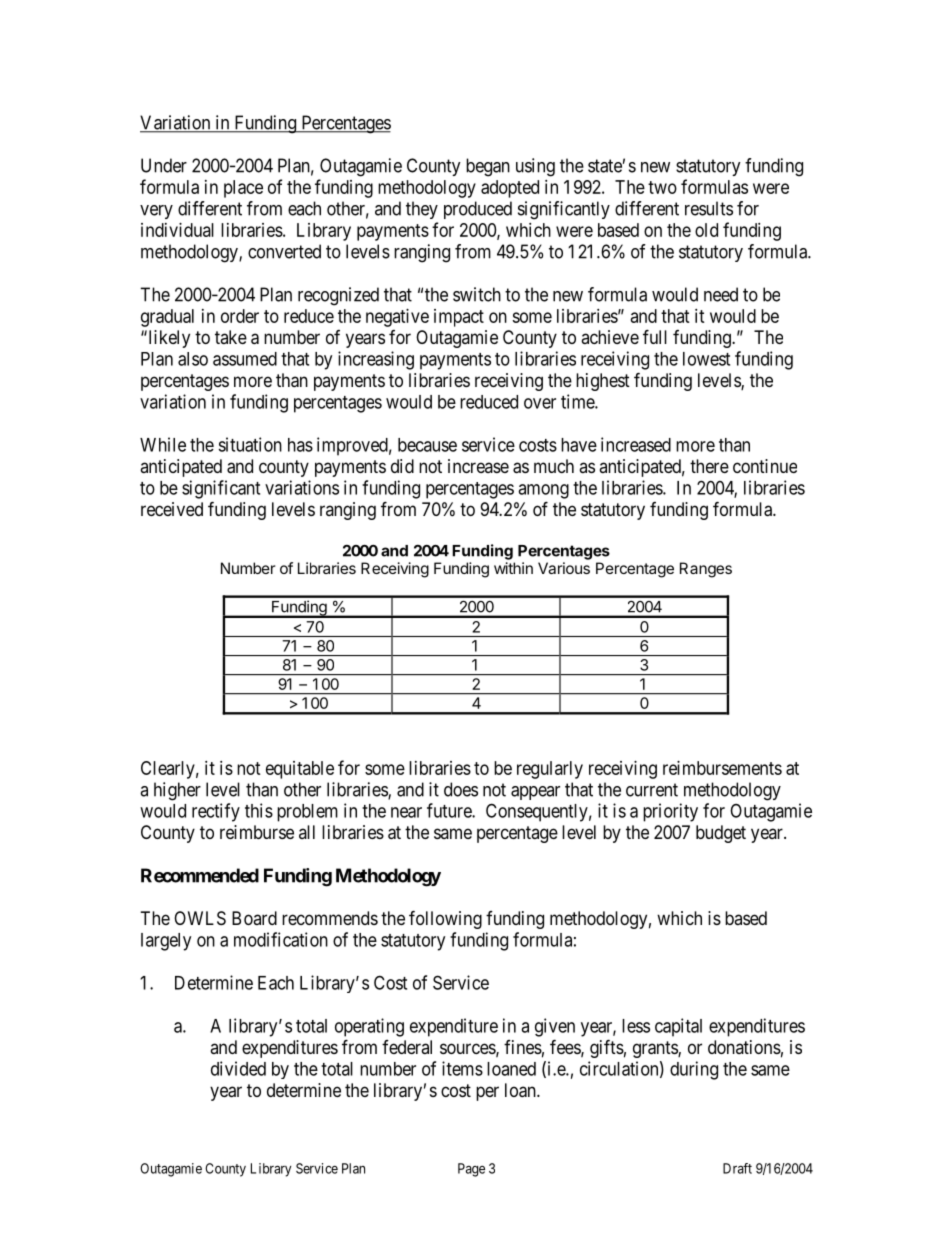  What do you see at coordinates (402, 466) in the screenshot?
I see `did` at bounding box center [402, 466].
